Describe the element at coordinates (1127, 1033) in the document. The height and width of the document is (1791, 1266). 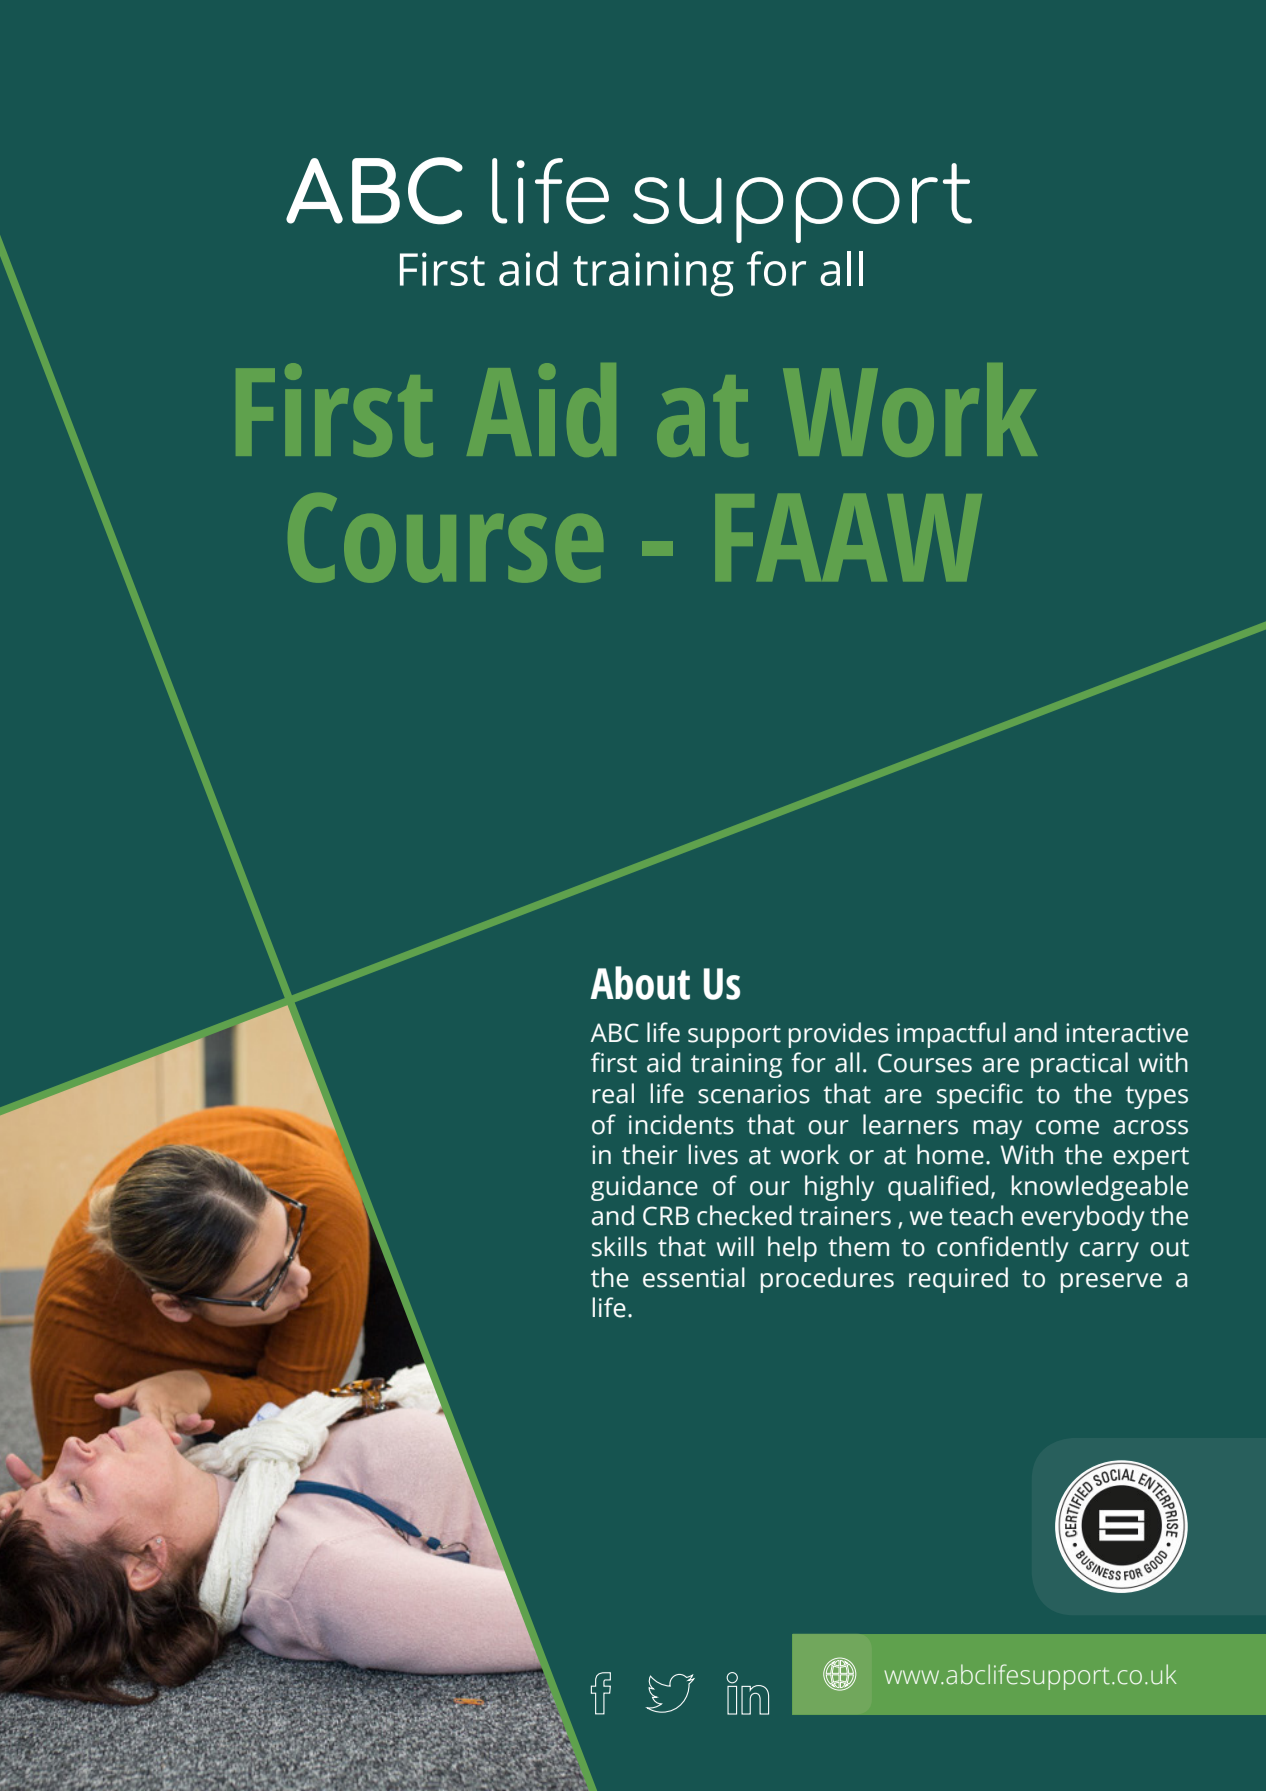
I see `interactive` at that location.
